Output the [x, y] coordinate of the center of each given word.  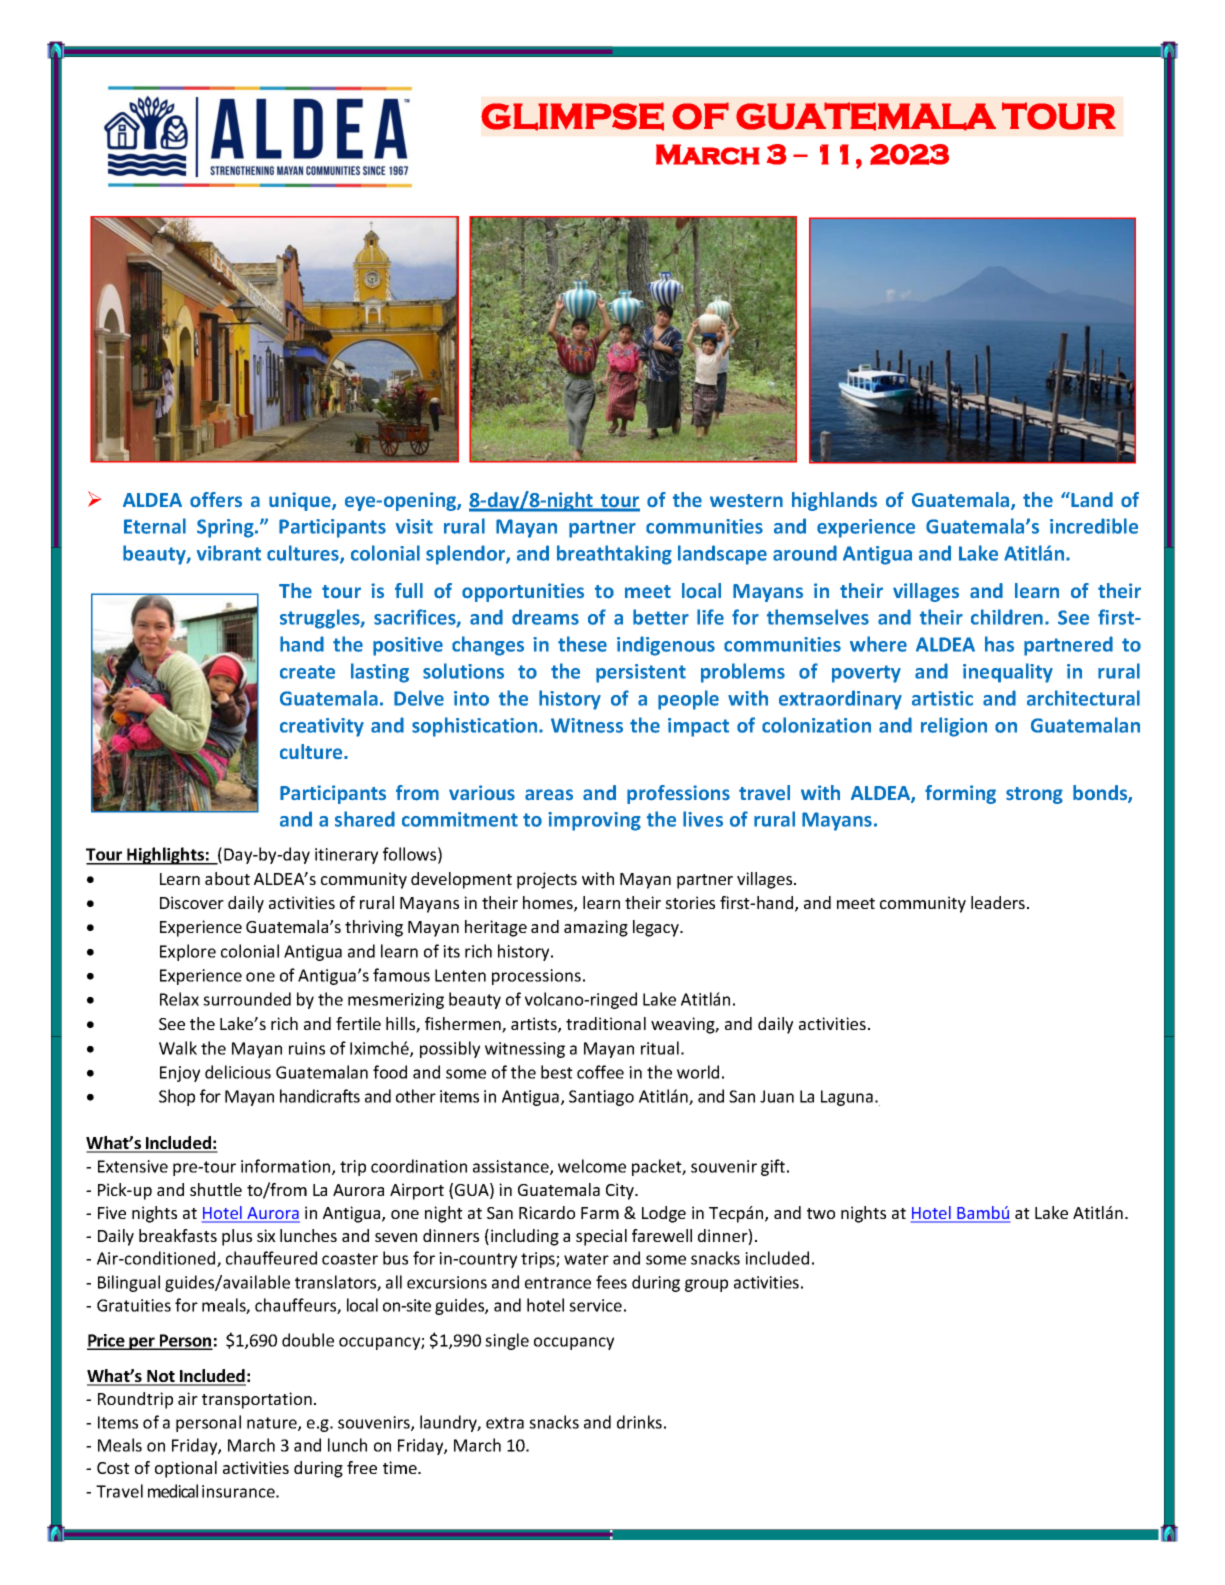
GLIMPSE [572, 116]
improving [594, 821]
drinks [639, 1422]
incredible [1094, 526]
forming [960, 794]
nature [273, 1424]
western [746, 500]
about [227, 878]
